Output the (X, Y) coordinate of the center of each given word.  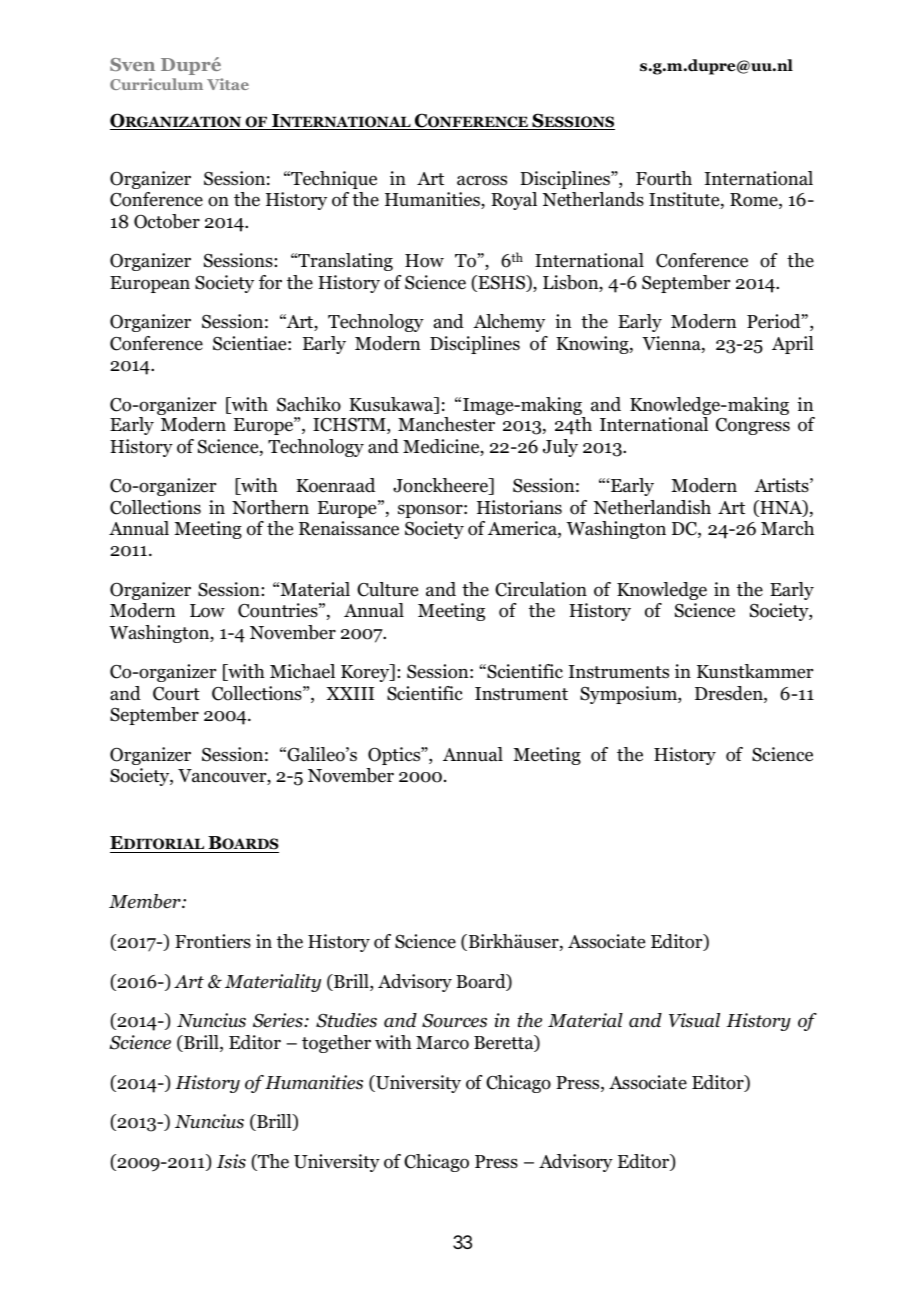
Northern (270, 507)
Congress (753, 426)
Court (176, 694)
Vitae (228, 84)
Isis (231, 1161)
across (482, 180)
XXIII (350, 693)
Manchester (446, 424)
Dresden (730, 694)
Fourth (664, 178)
